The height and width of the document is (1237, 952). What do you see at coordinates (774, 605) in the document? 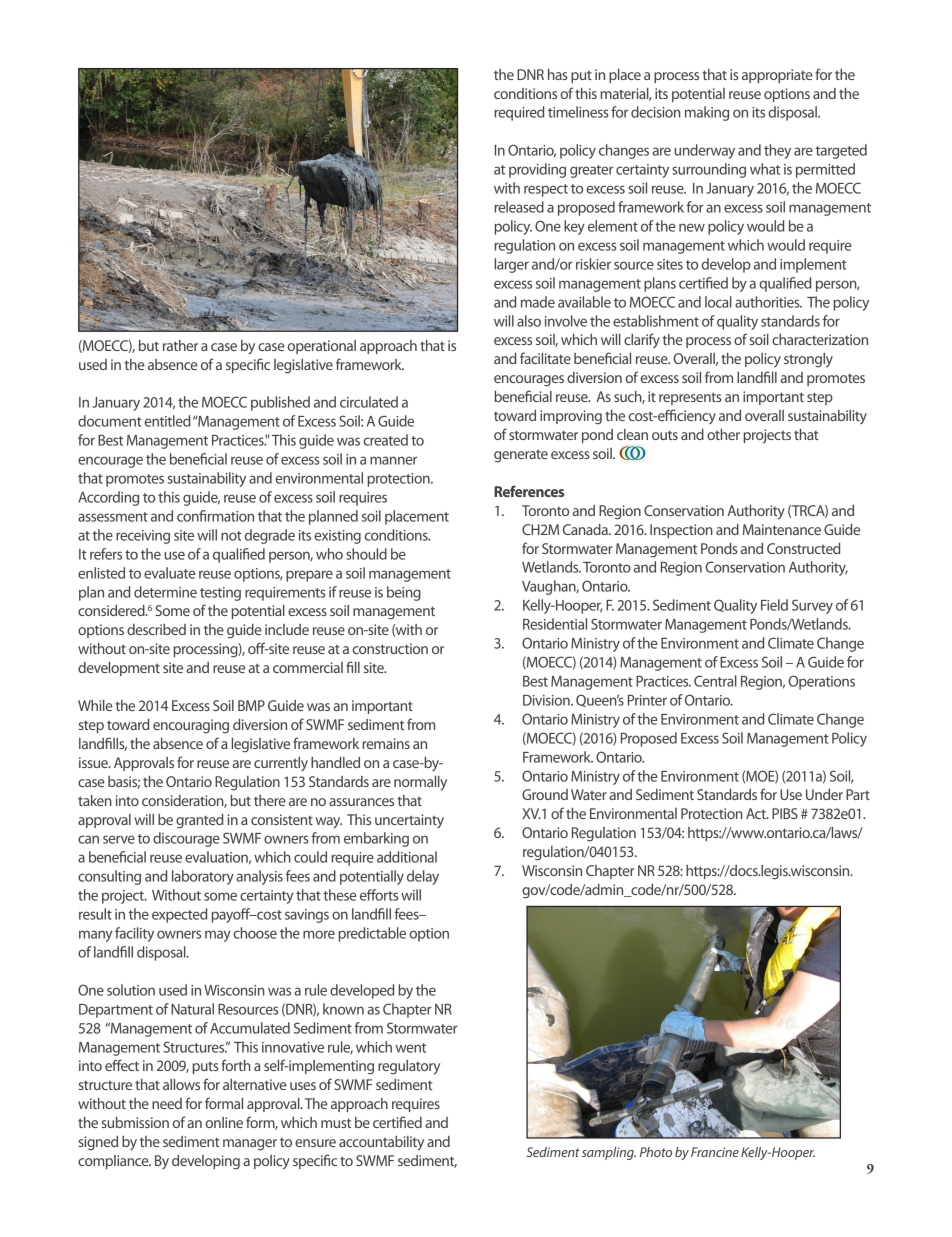
I see `Field` at bounding box center [774, 605].
